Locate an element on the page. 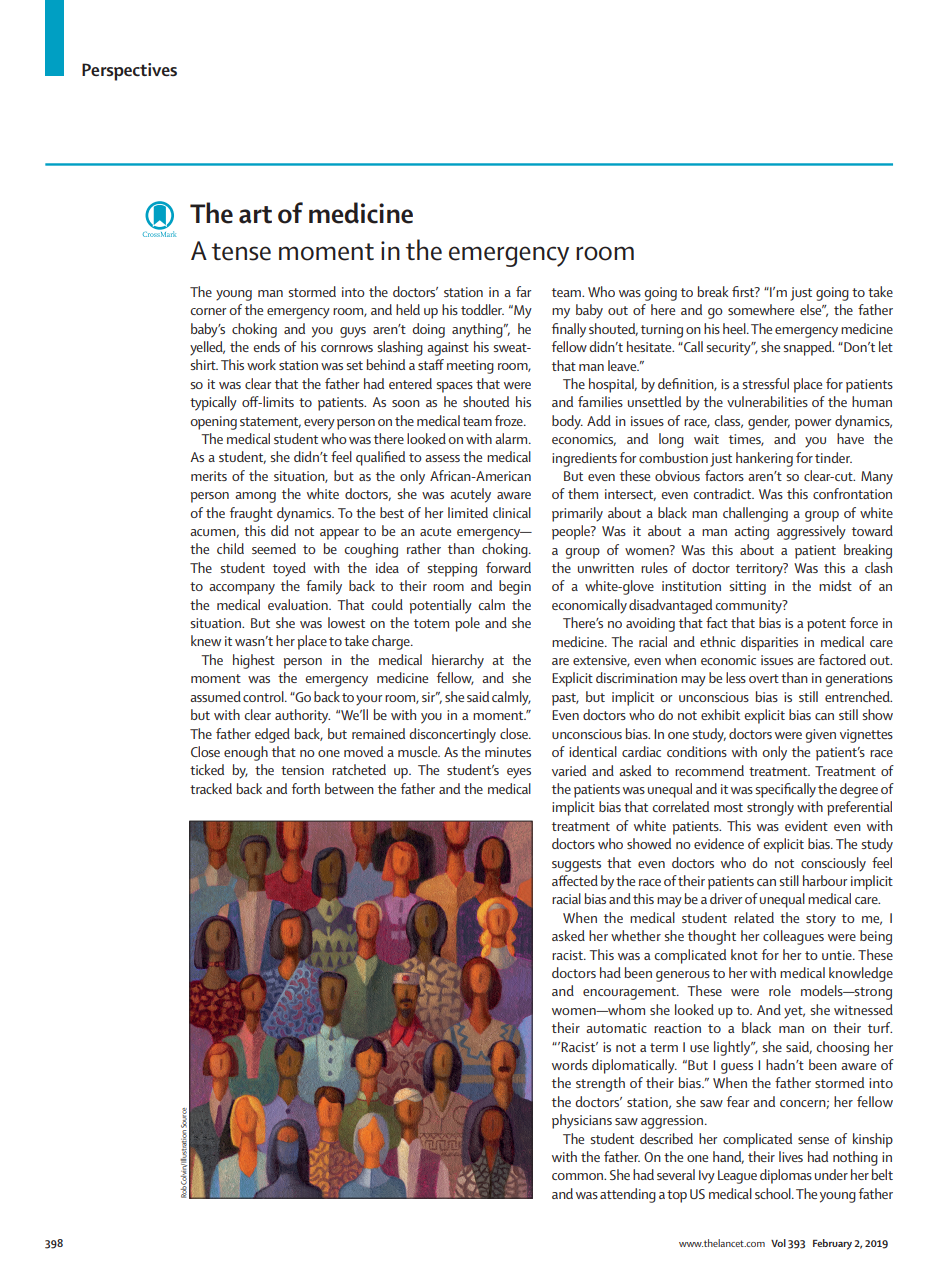 This page has width=952, height=1279. eyes is located at coordinates (519, 773).
